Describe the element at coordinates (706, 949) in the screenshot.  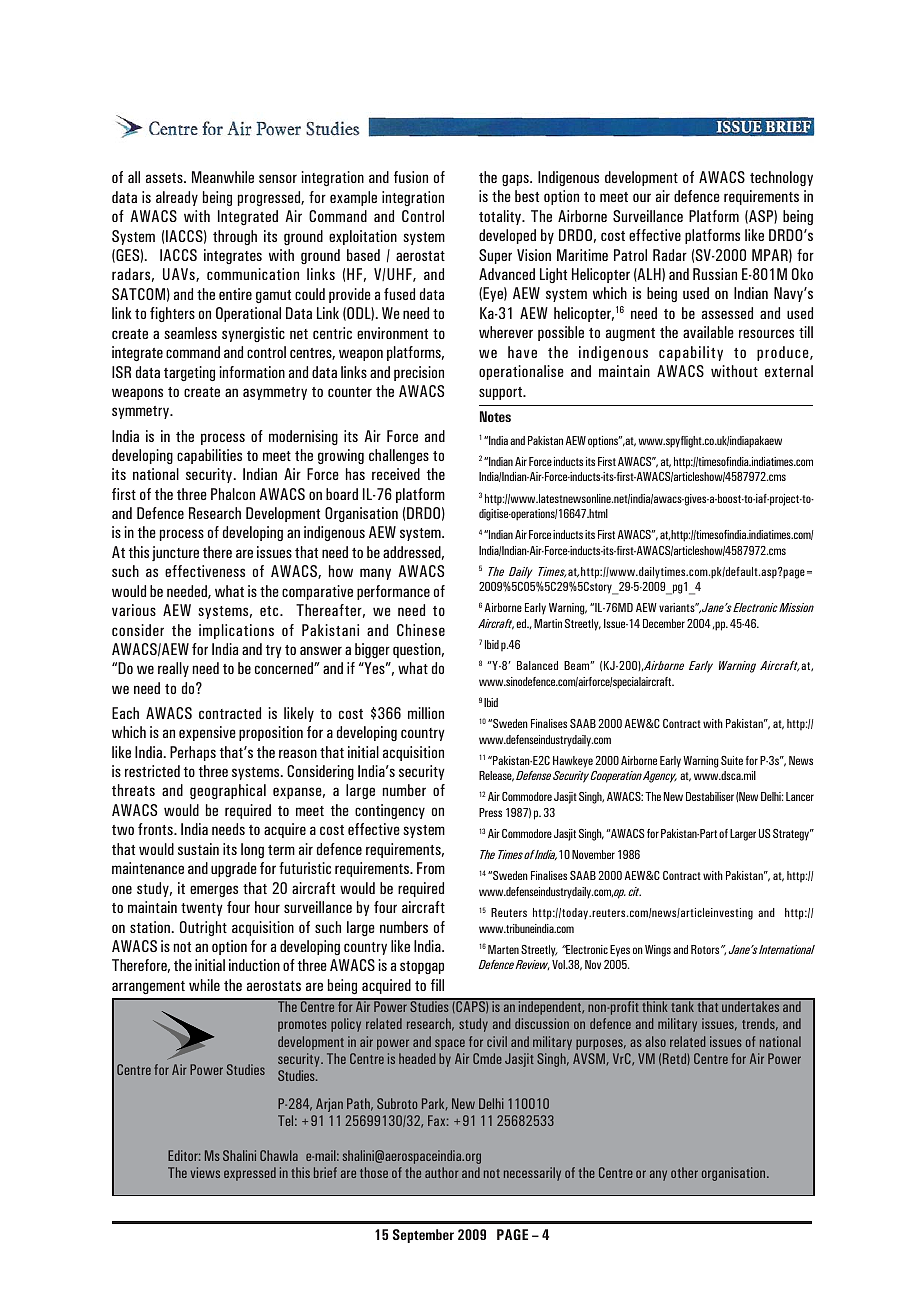
I see `Rotors` at that location.
